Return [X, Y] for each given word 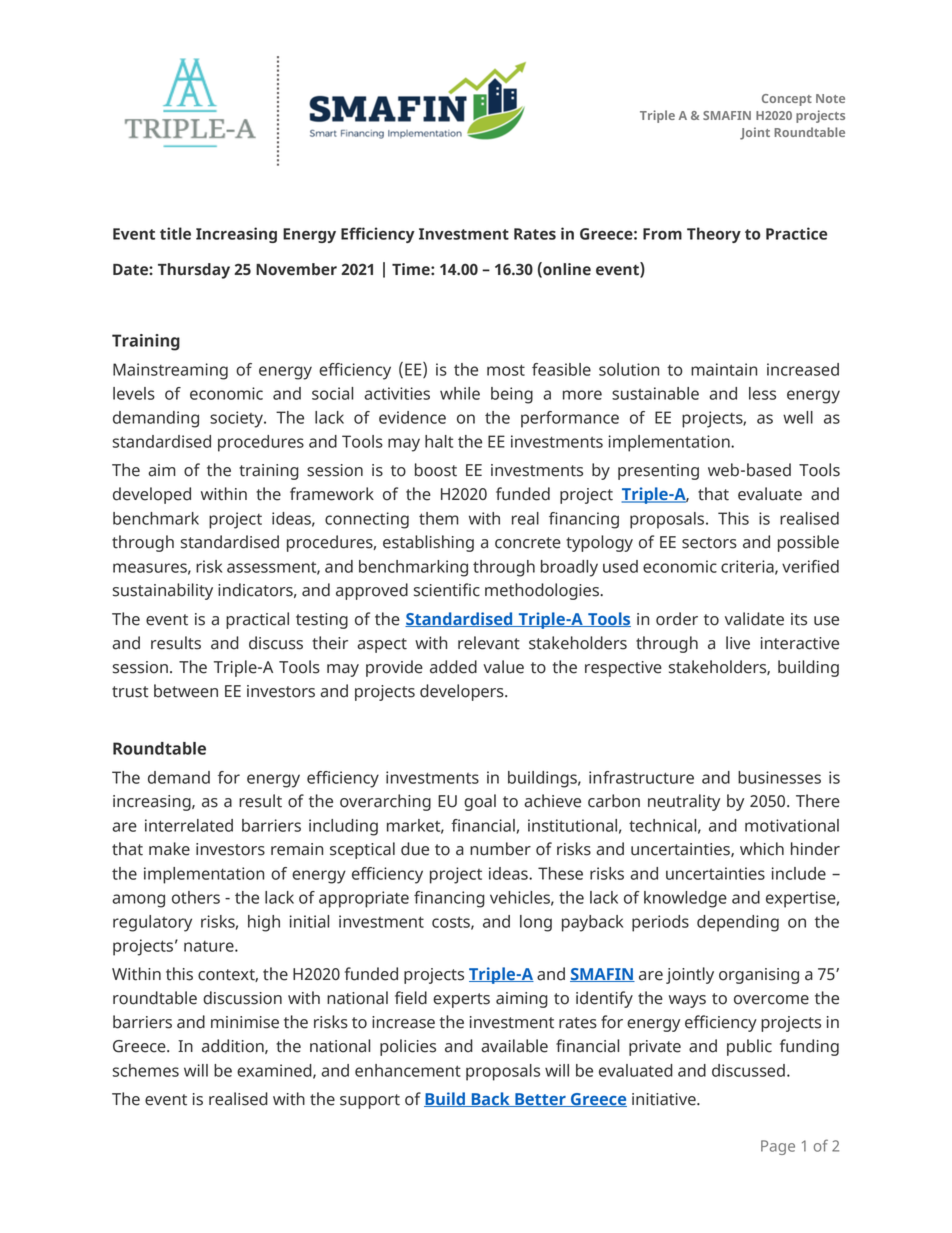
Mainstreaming [170, 371]
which [762, 849]
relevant [489, 643]
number [500, 849]
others [196, 897]
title [175, 233]
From [662, 234]
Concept [787, 100]
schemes [146, 1070]
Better [540, 1100]
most [506, 370]
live [738, 643]
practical [257, 620]
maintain [724, 369]
